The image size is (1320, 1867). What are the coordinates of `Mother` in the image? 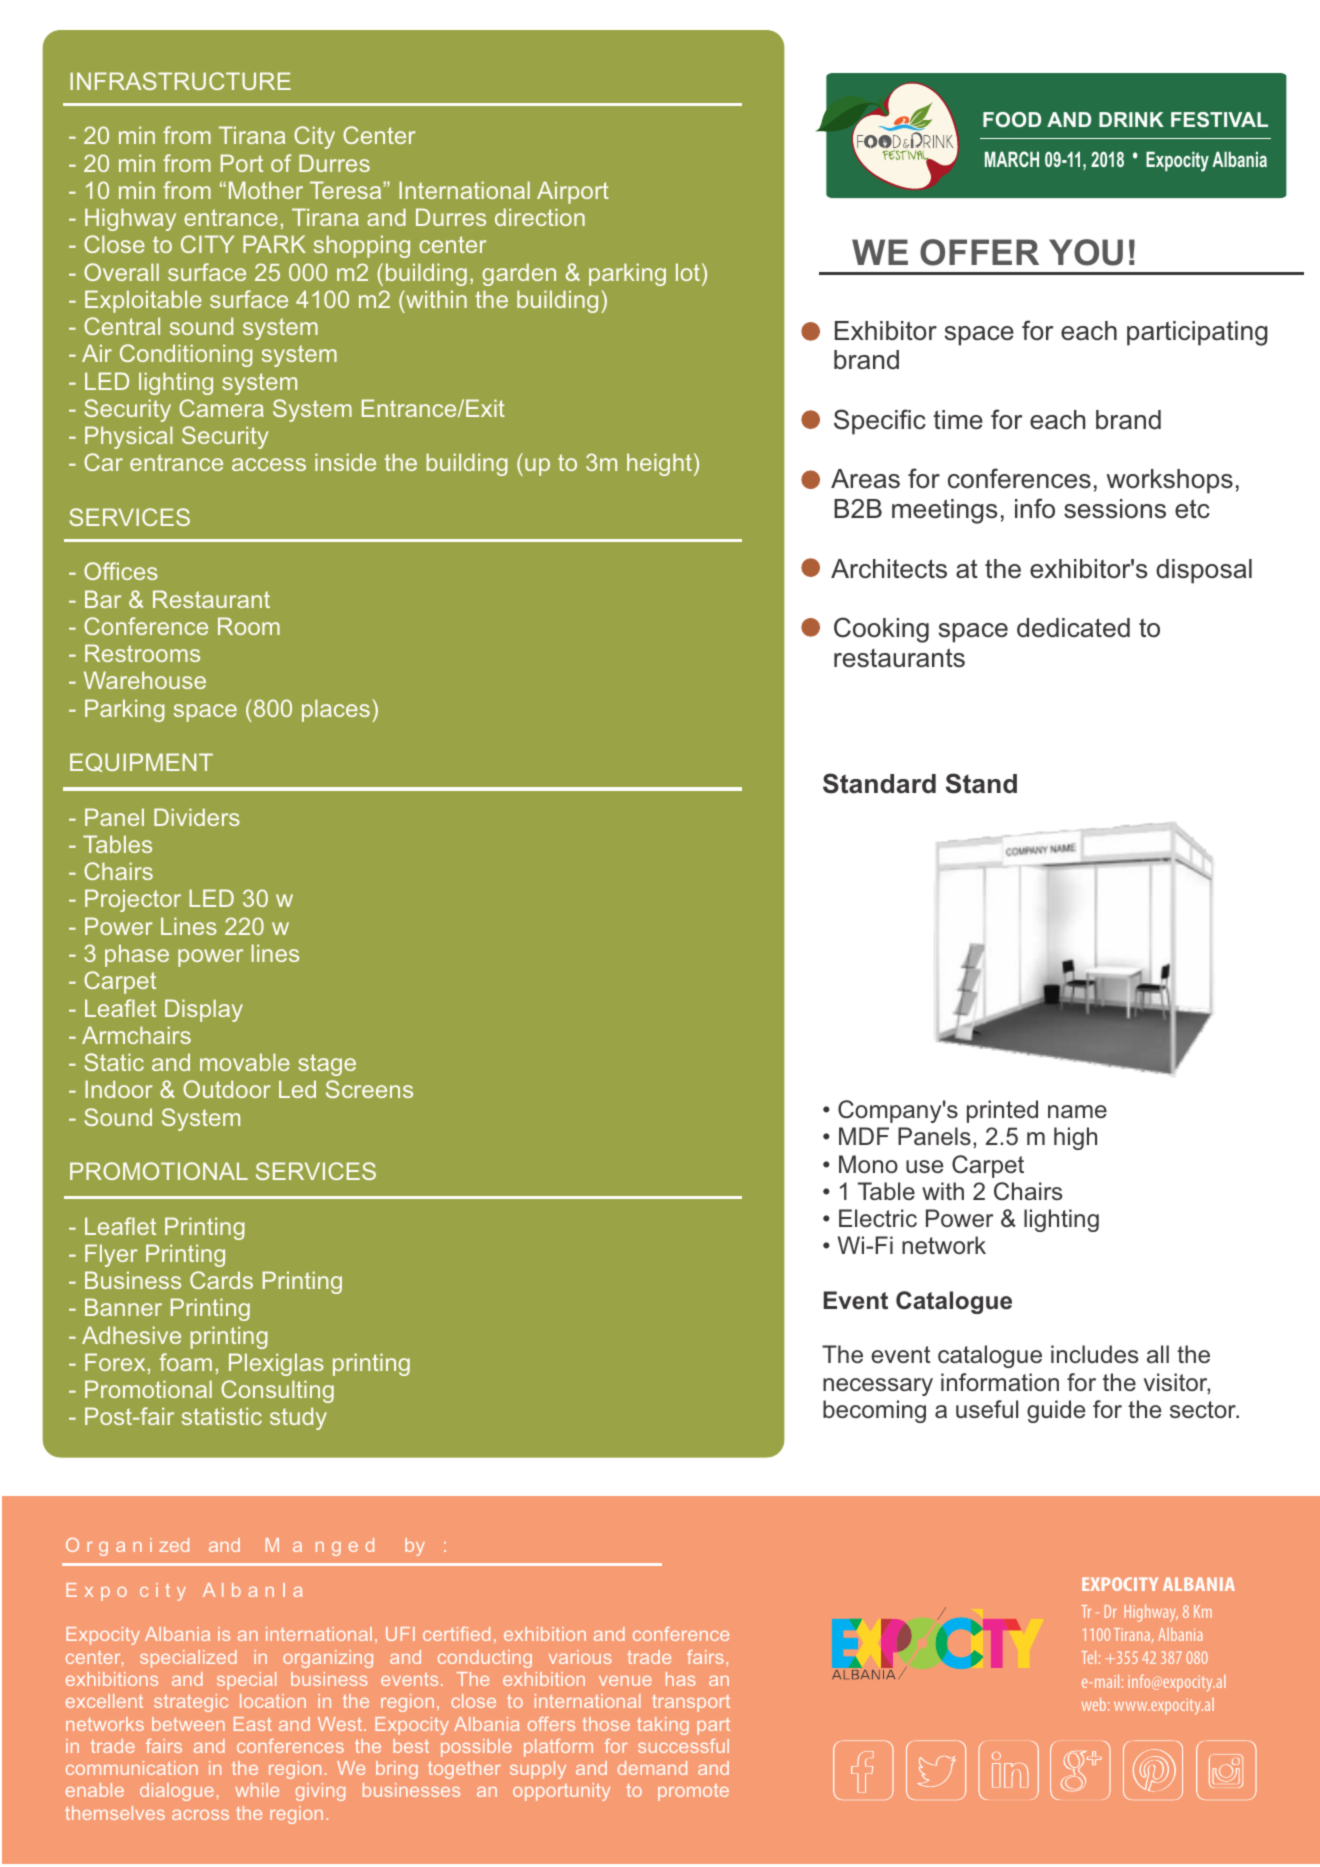 It's located at (266, 190).
